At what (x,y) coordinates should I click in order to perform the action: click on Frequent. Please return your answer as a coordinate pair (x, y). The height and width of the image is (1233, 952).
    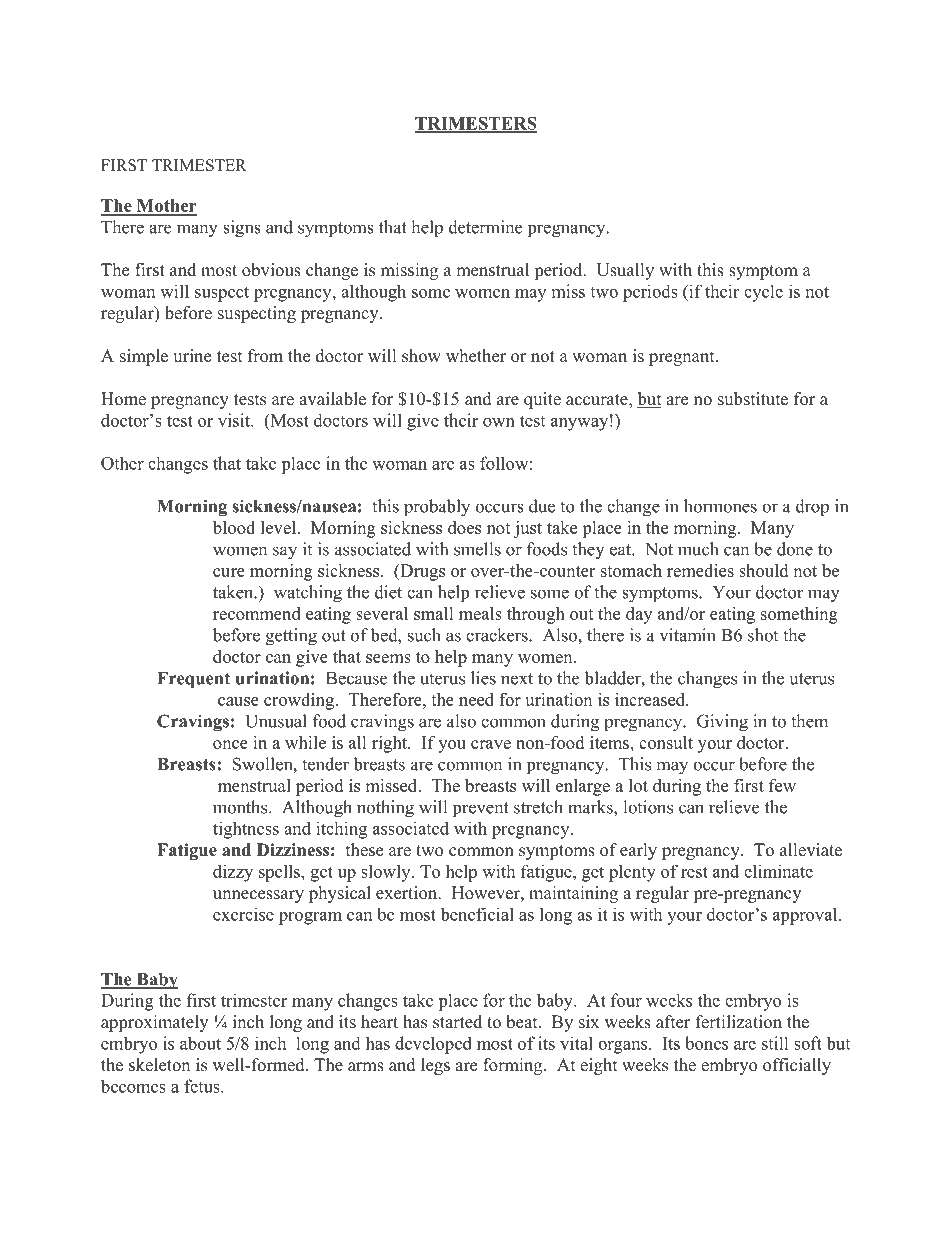
    Looking at the image, I should click on (193, 680).
